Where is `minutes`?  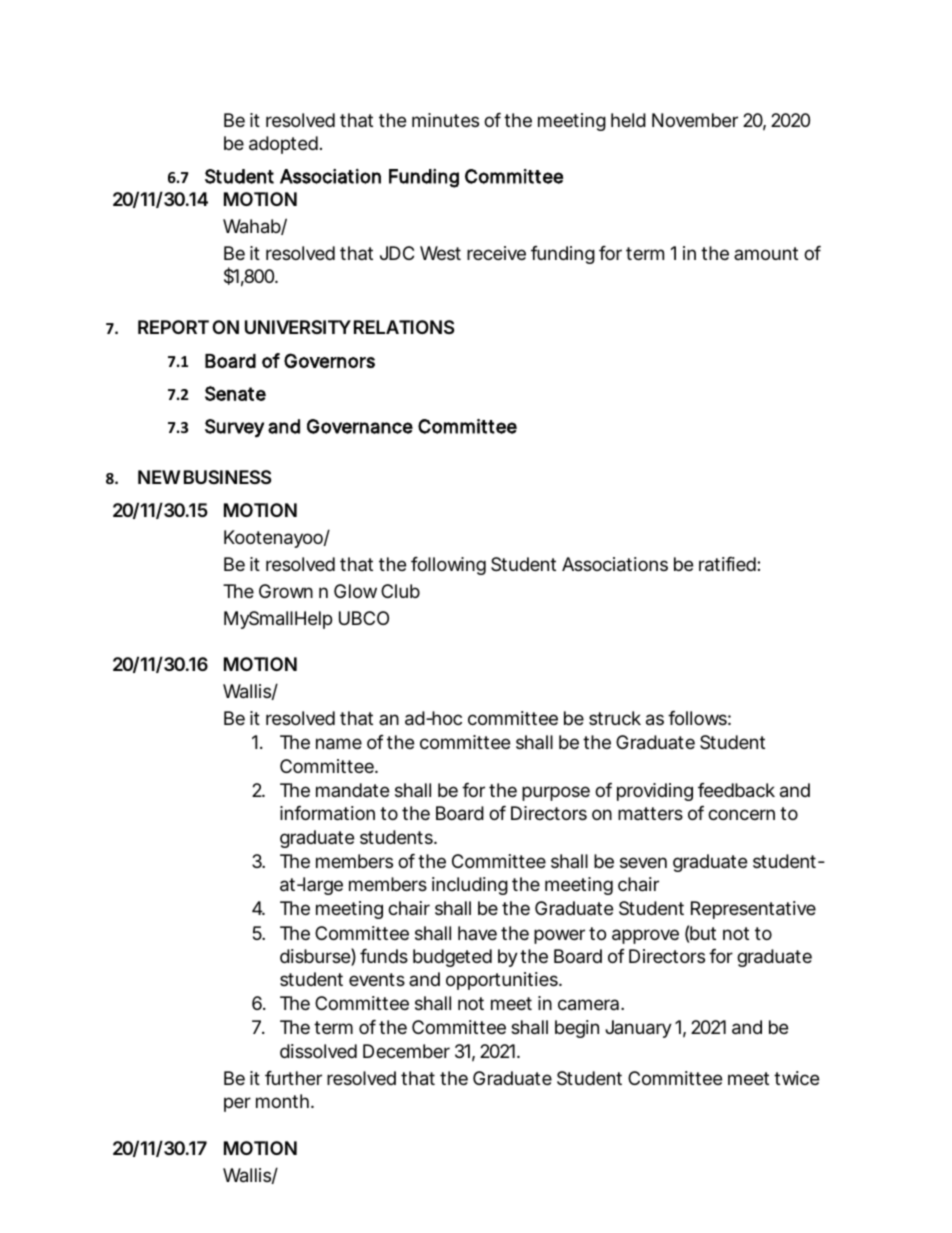 minutes is located at coordinates (445, 120).
